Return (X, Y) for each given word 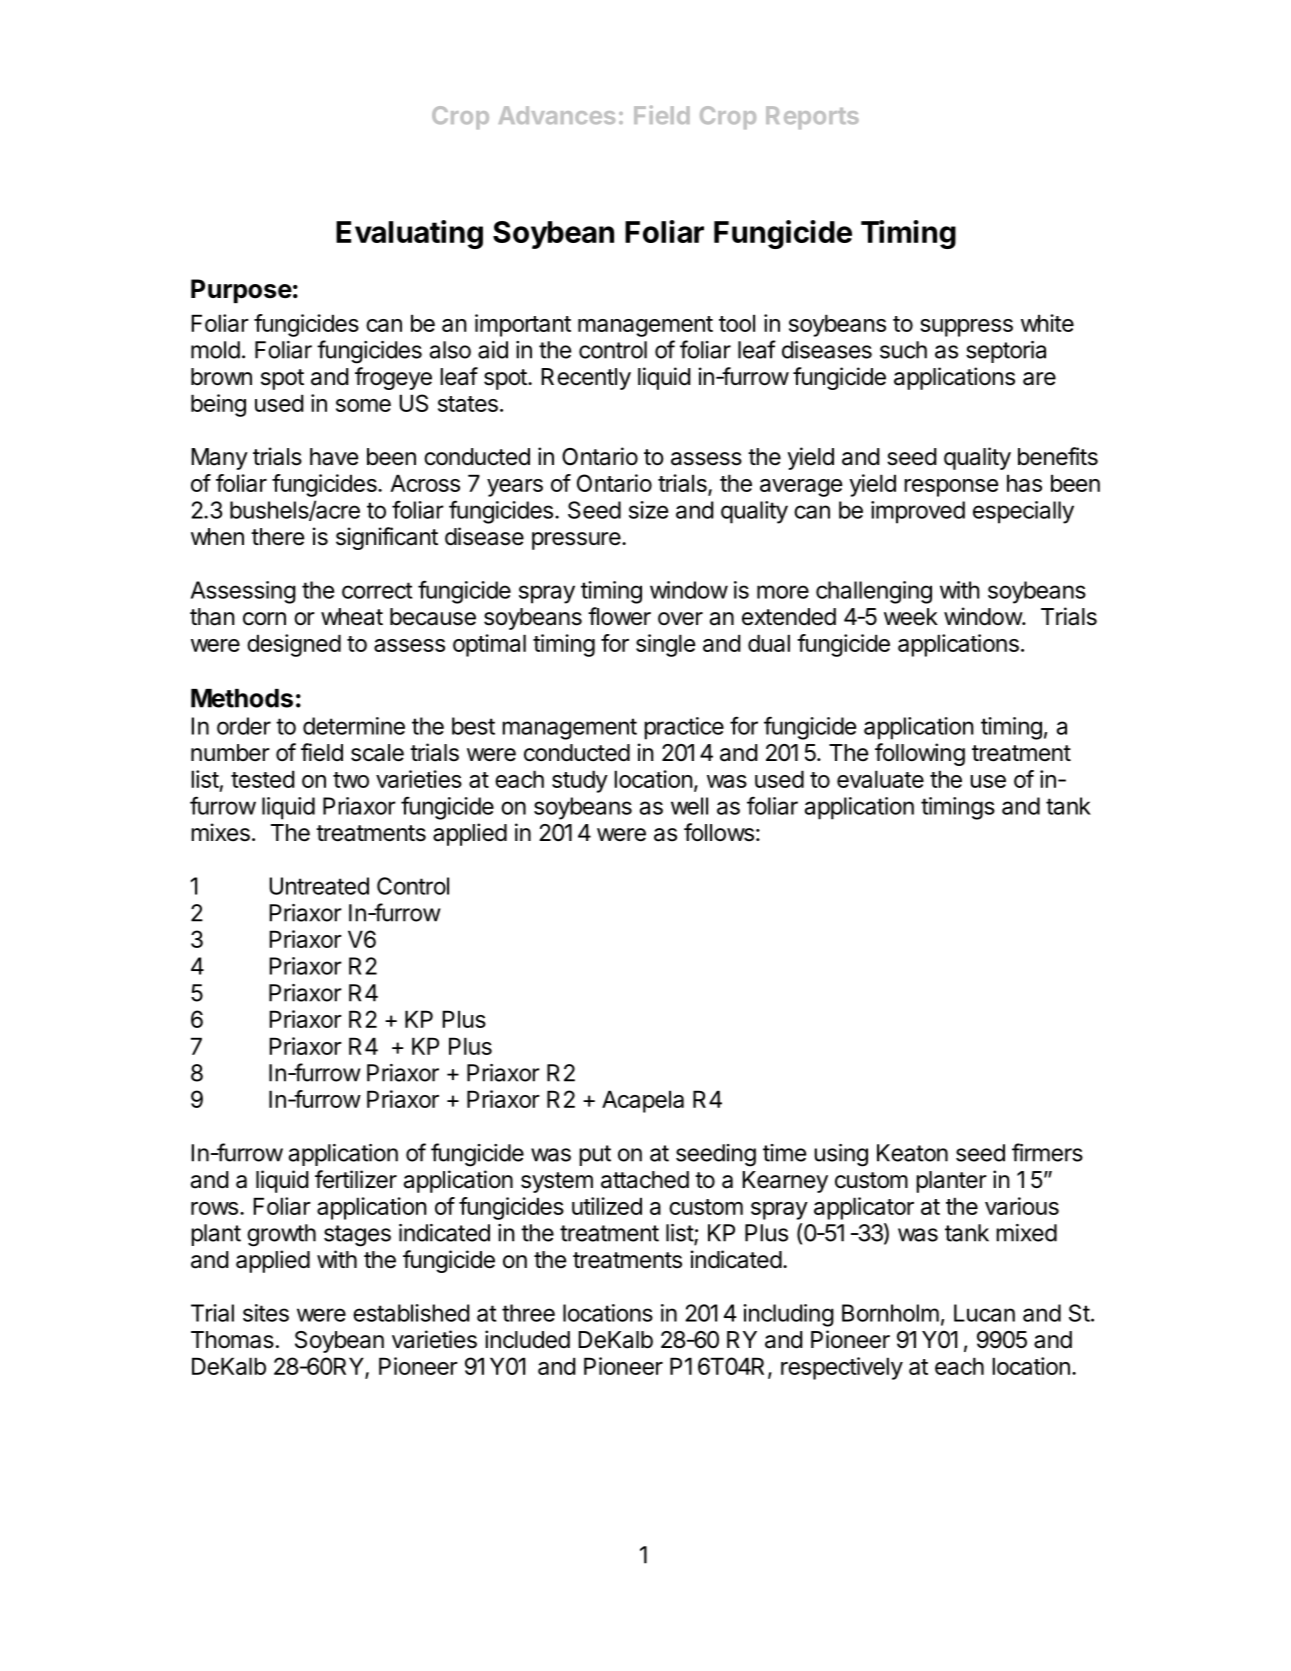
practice (684, 728)
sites (266, 1313)
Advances (556, 115)
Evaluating (409, 234)
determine (354, 726)
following (920, 754)
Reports (812, 117)
